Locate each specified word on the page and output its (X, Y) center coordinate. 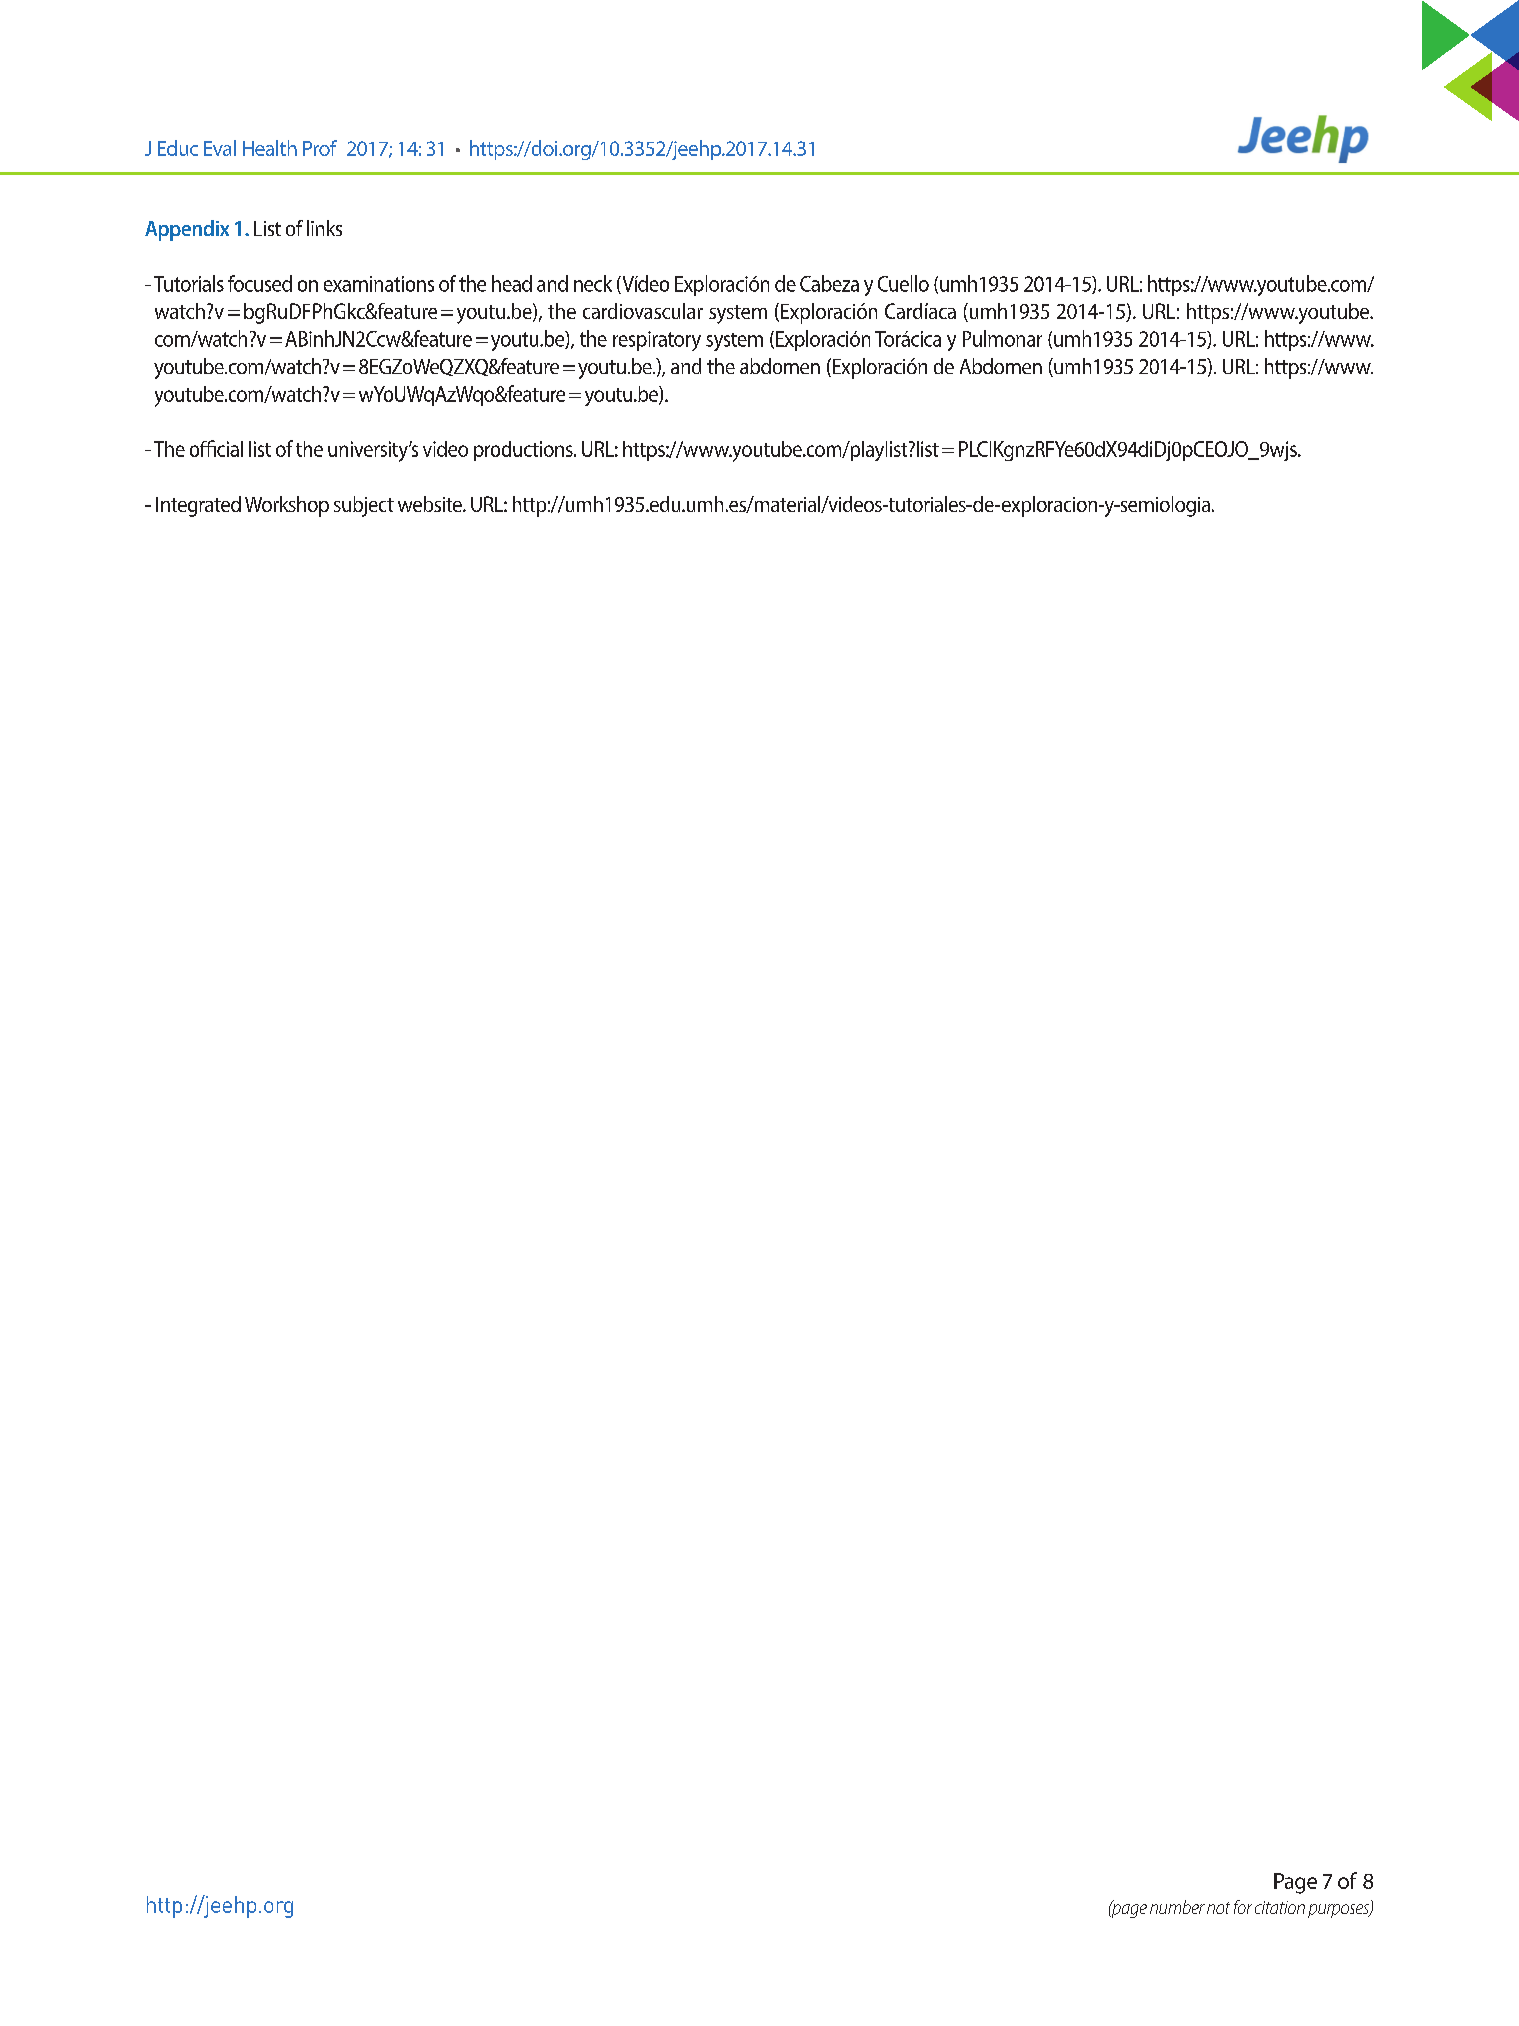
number (1177, 1907)
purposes (1339, 1911)
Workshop (287, 506)
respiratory (657, 341)
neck (593, 283)
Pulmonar (1002, 338)
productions (524, 451)
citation (1280, 1907)
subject (364, 506)
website (431, 504)
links (324, 228)
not (1218, 1908)
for (1243, 1907)
